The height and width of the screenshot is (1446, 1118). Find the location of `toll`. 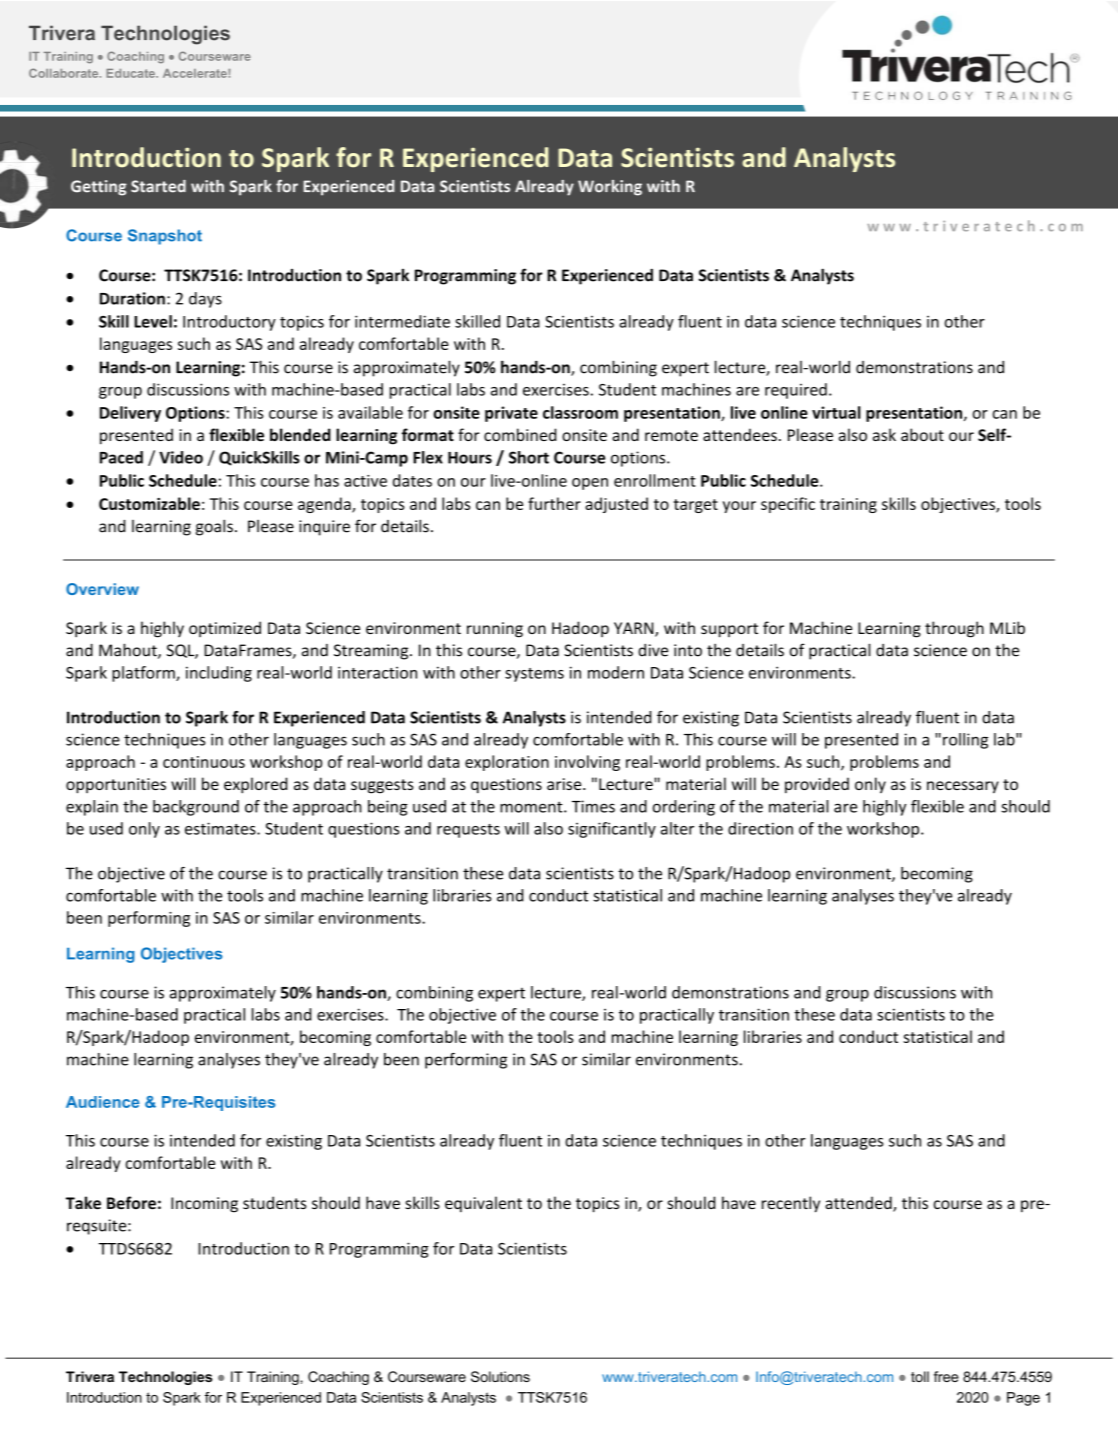

toll is located at coordinates (920, 1376).
